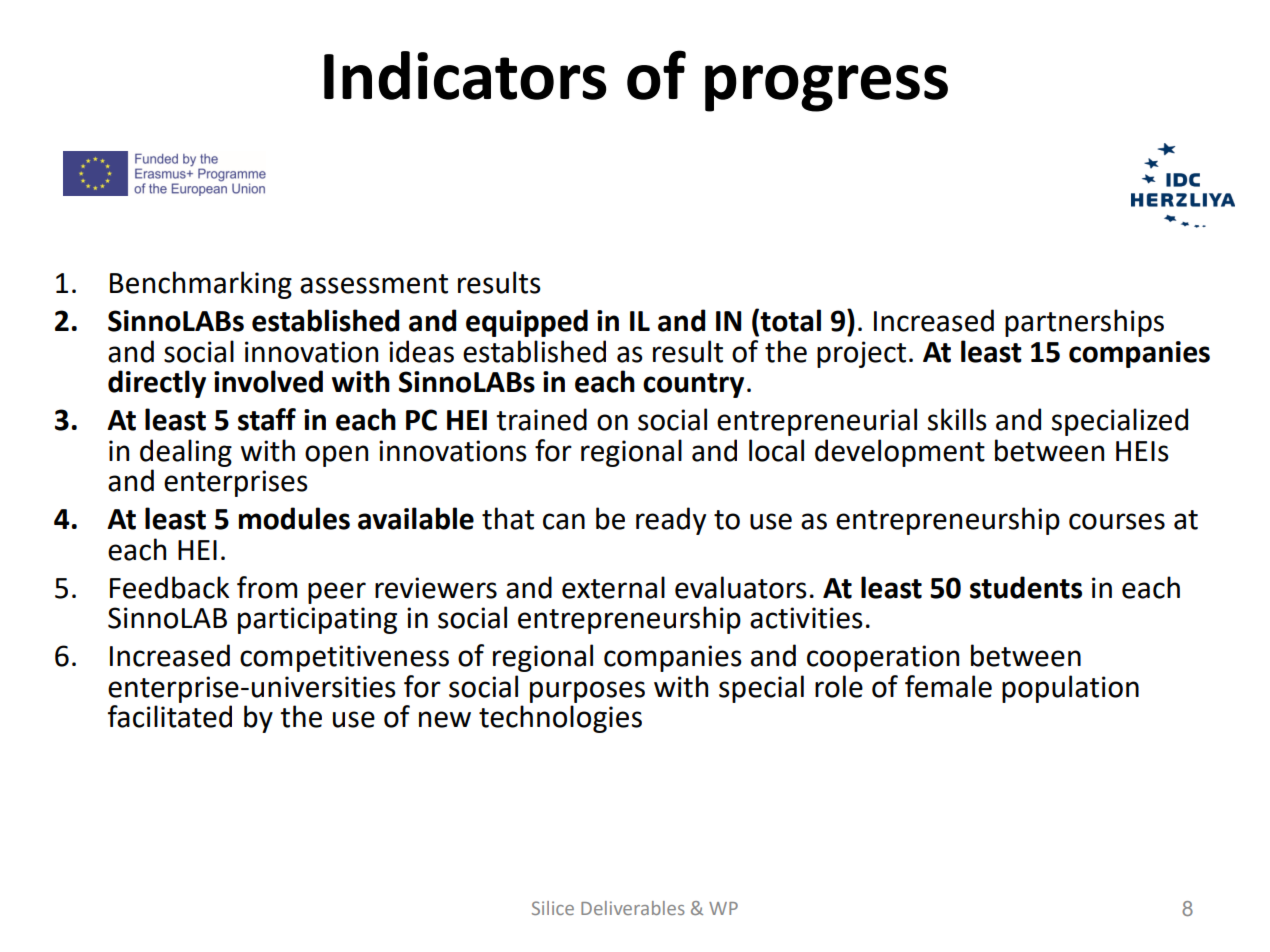 This screenshot has width=1270, height=952. What do you see at coordinates (344, 658) in the screenshot?
I see `competitiveness` at bounding box center [344, 658].
